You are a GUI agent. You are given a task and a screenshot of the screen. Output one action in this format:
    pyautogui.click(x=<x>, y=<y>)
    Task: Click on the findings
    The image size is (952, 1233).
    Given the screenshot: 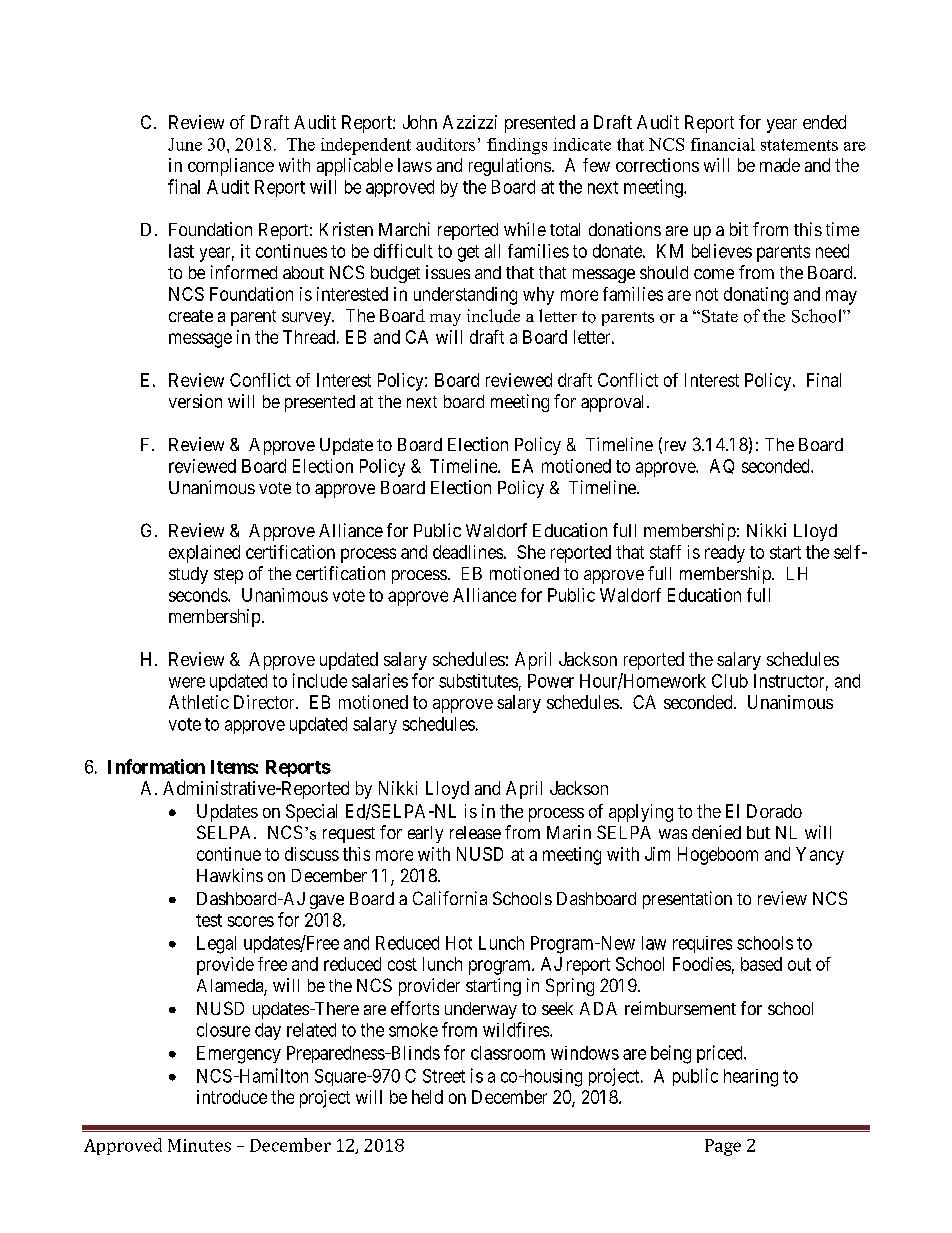 What is the action you would take?
    pyautogui.click(x=517, y=146)
